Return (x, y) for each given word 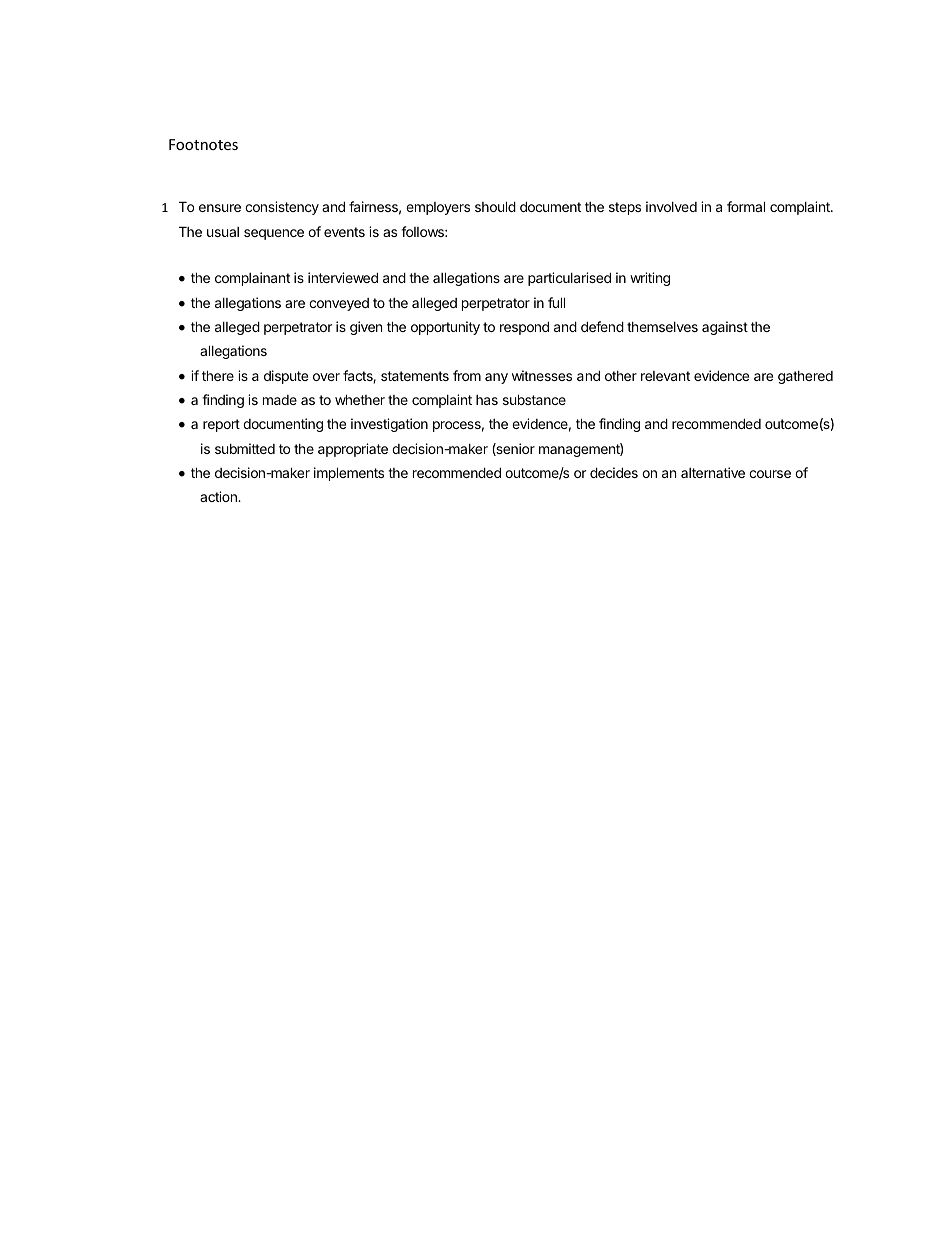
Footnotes (203, 144)
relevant (665, 376)
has (487, 400)
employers (438, 208)
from (467, 375)
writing (650, 279)
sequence (274, 234)
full (556, 302)
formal (746, 206)
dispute (286, 377)
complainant (252, 279)
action (219, 496)
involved (671, 206)
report (221, 425)
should (495, 206)
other (621, 376)
